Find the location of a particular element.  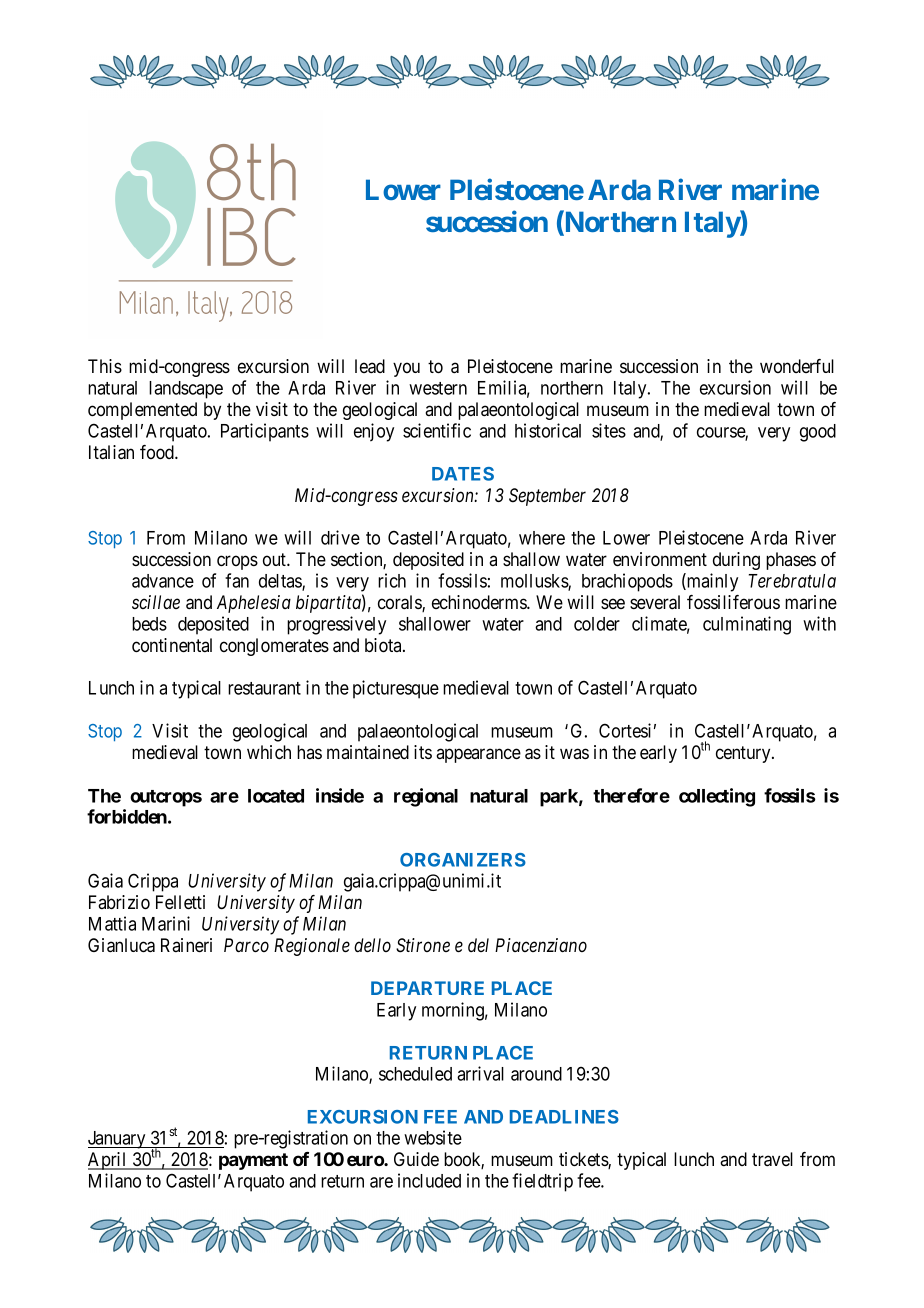

century is located at coordinates (744, 754).
